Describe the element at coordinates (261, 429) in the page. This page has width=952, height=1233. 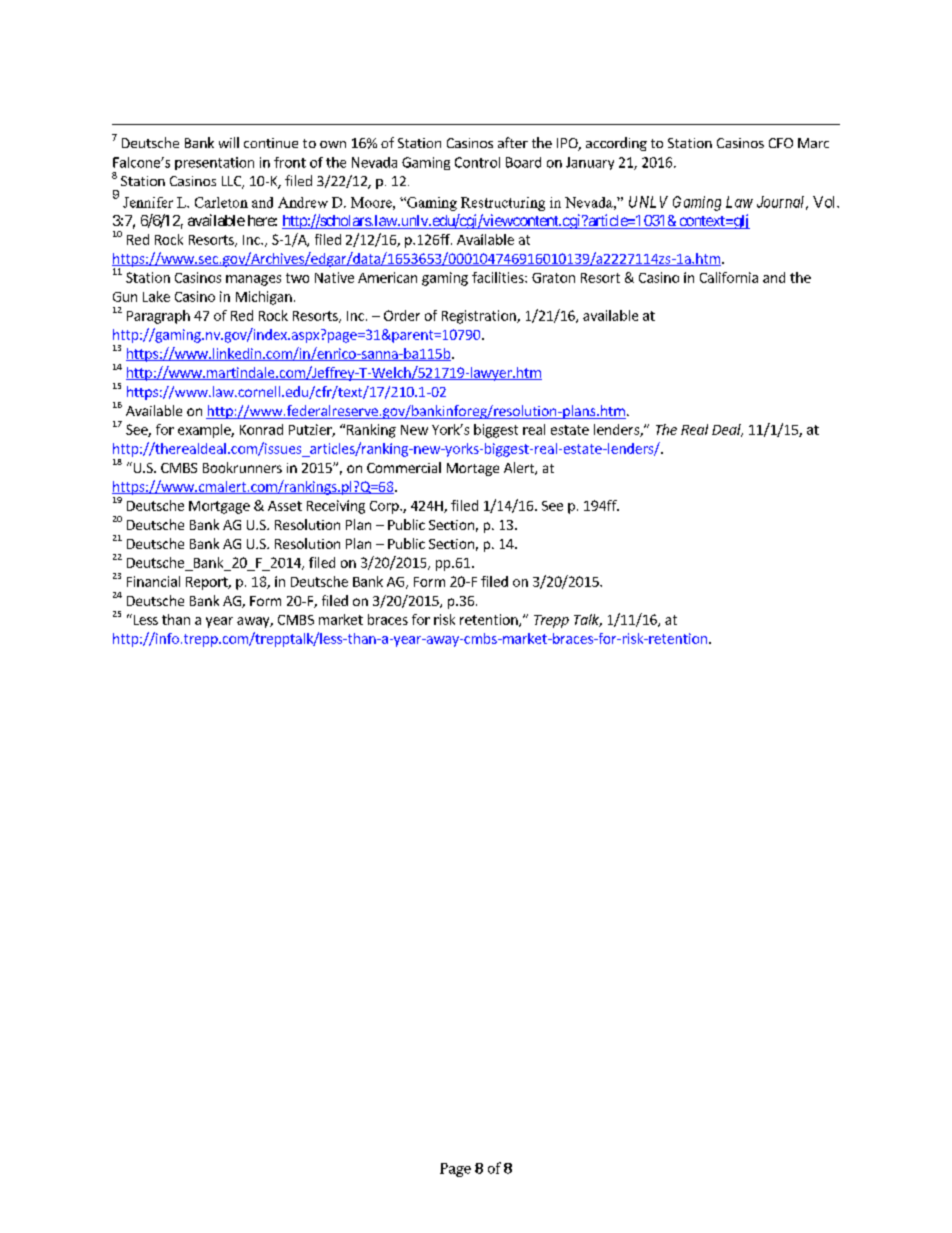
I see `Konrad` at that location.
